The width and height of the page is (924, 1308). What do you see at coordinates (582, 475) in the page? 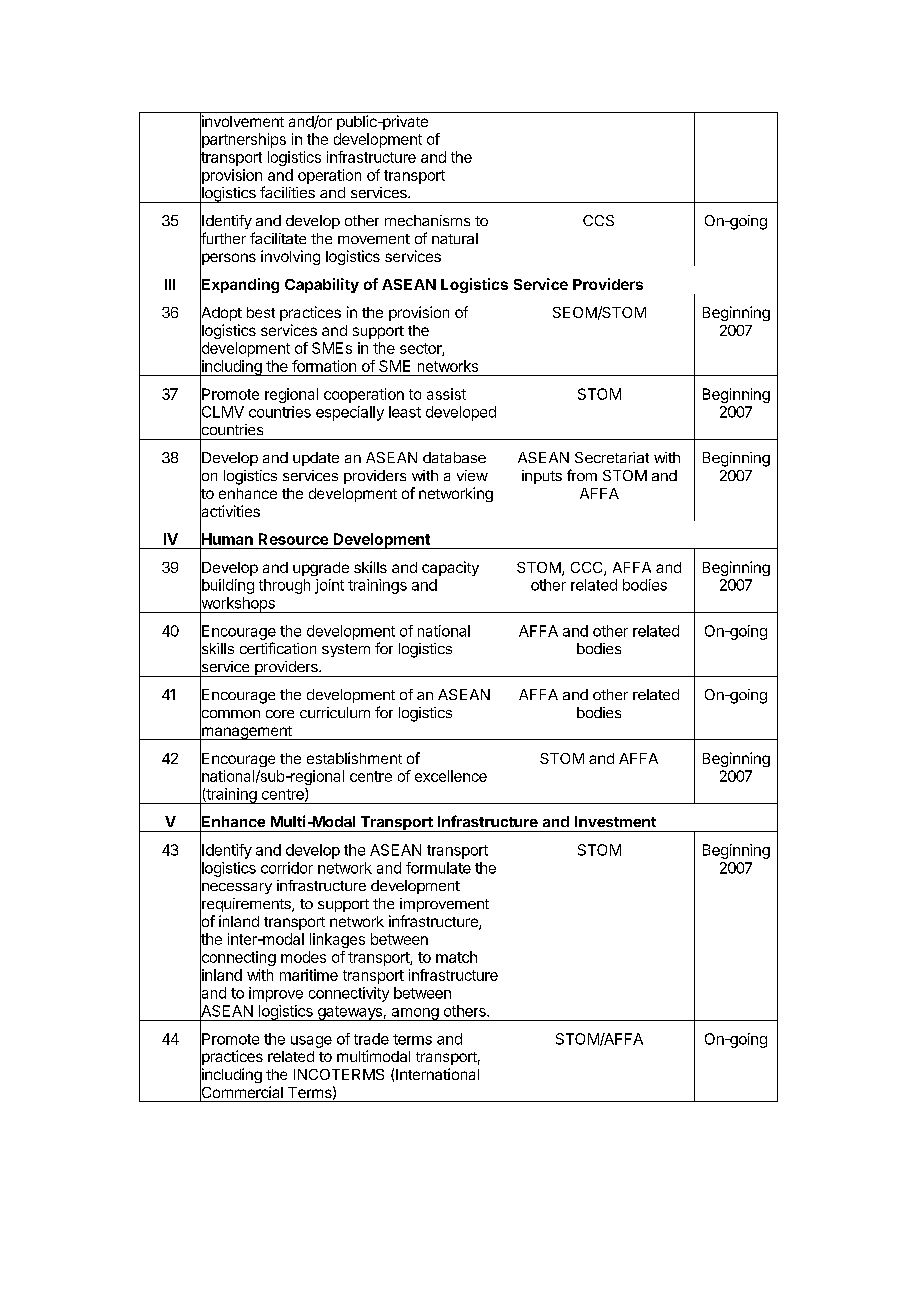
I see `from` at bounding box center [582, 475].
